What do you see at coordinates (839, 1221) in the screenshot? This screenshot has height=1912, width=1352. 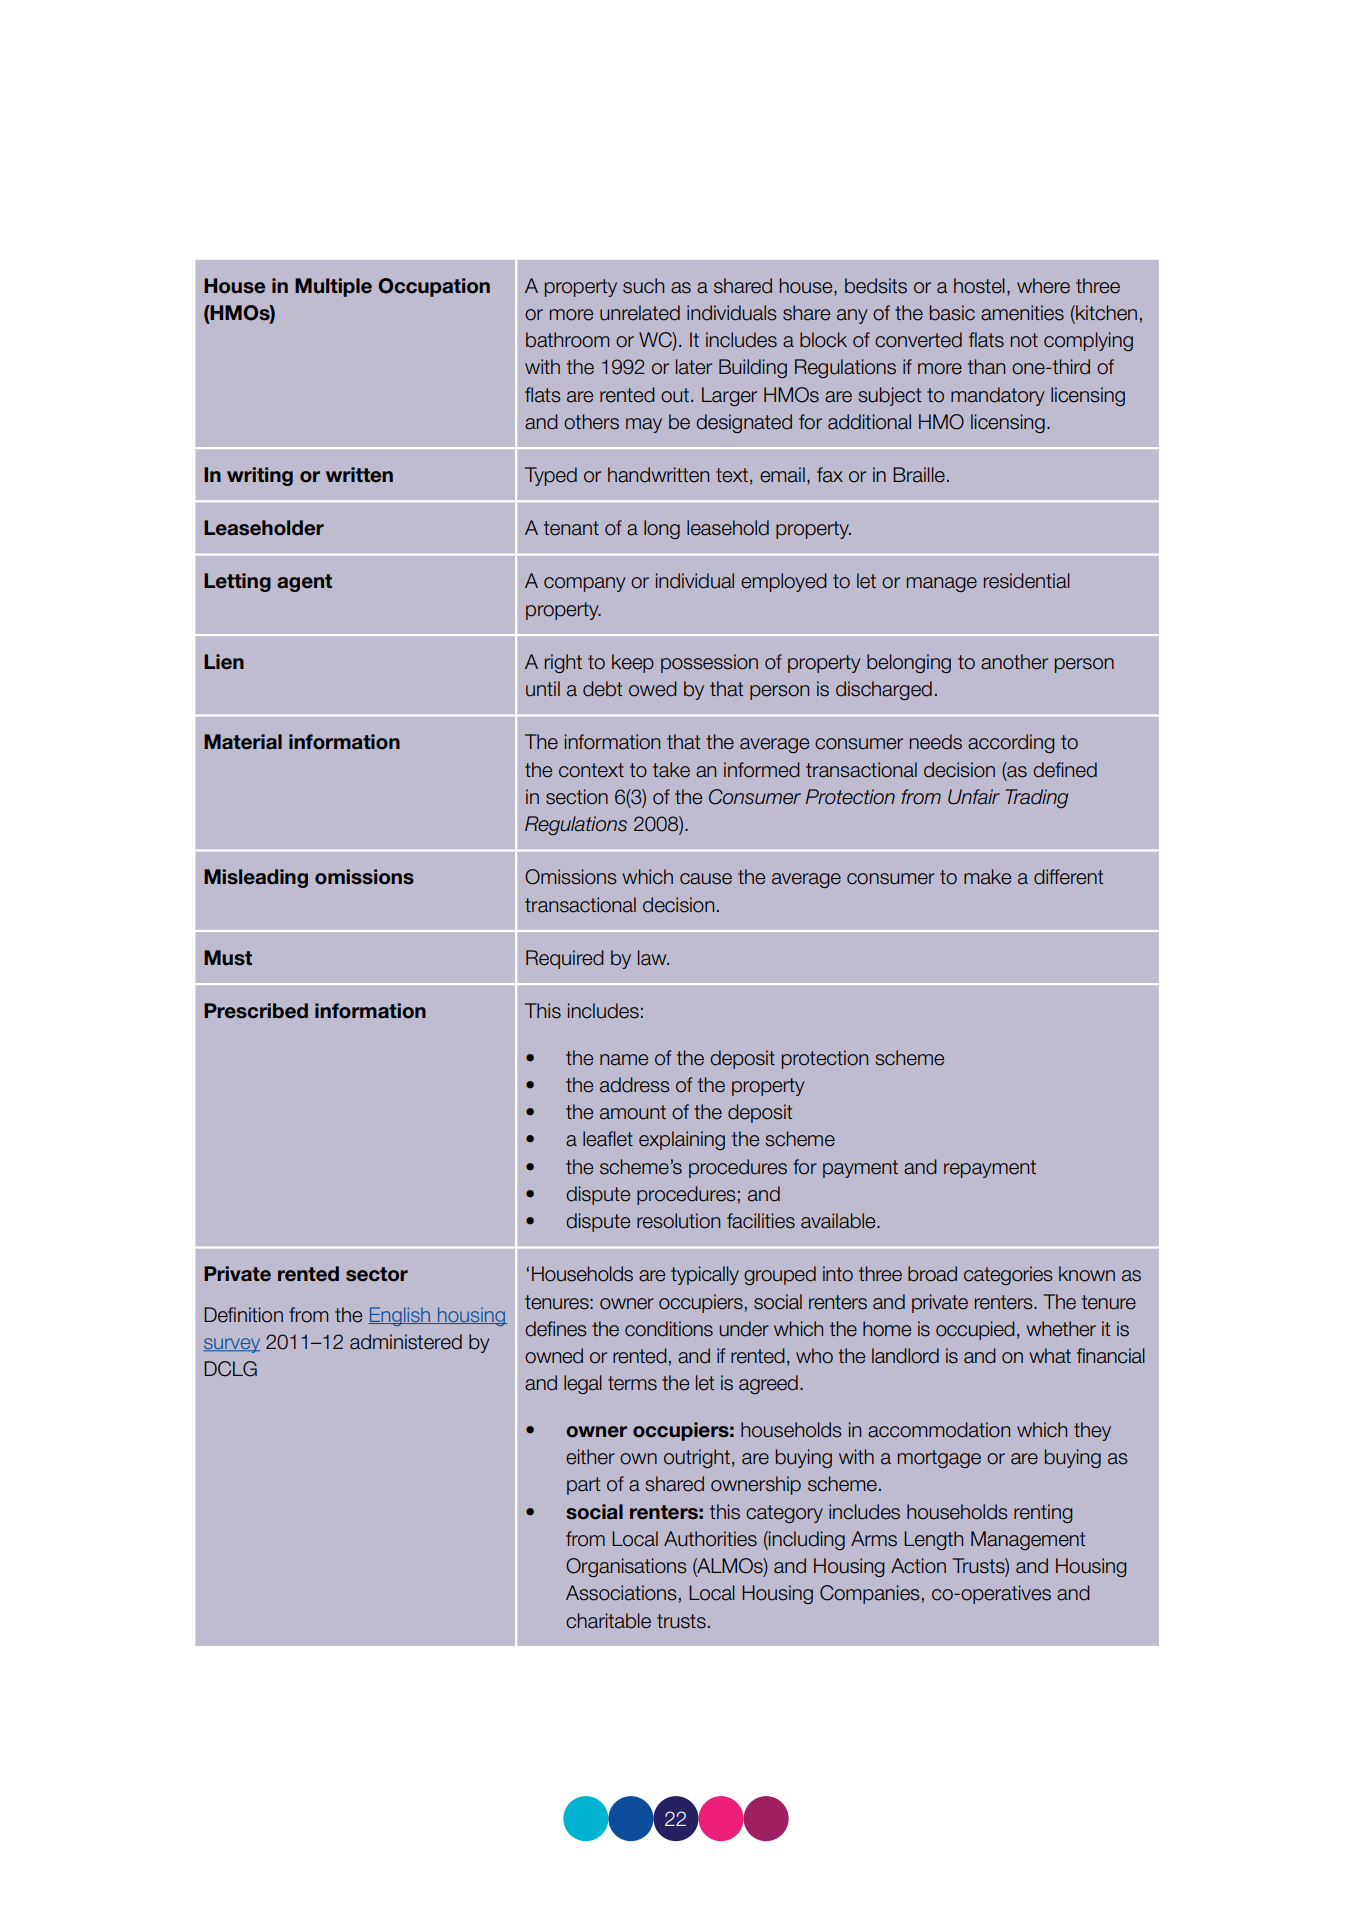 I see `available` at bounding box center [839, 1221].
